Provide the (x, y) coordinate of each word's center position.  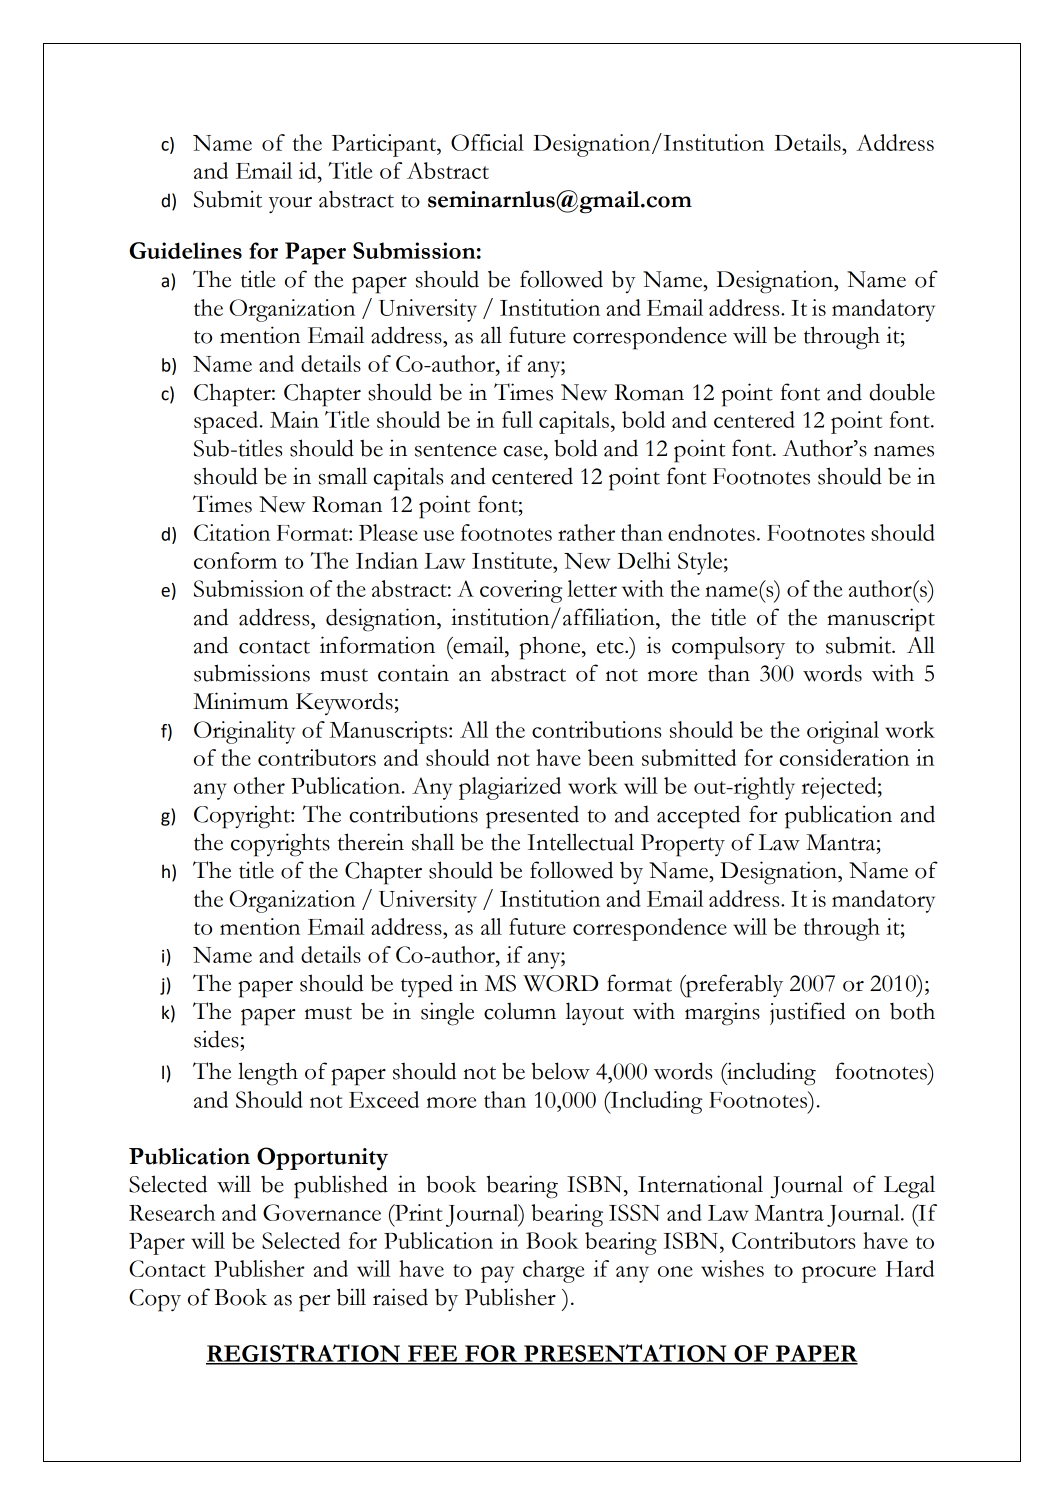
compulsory (728, 648)
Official (487, 142)
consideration (844, 757)
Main (294, 419)
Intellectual (580, 842)
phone (551, 648)
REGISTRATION (304, 1354)
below (560, 1071)
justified (807, 1013)
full (517, 419)
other (259, 785)
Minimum (240, 701)
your (290, 205)
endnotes (711, 532)
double (902, 392)
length (268, 1074)
